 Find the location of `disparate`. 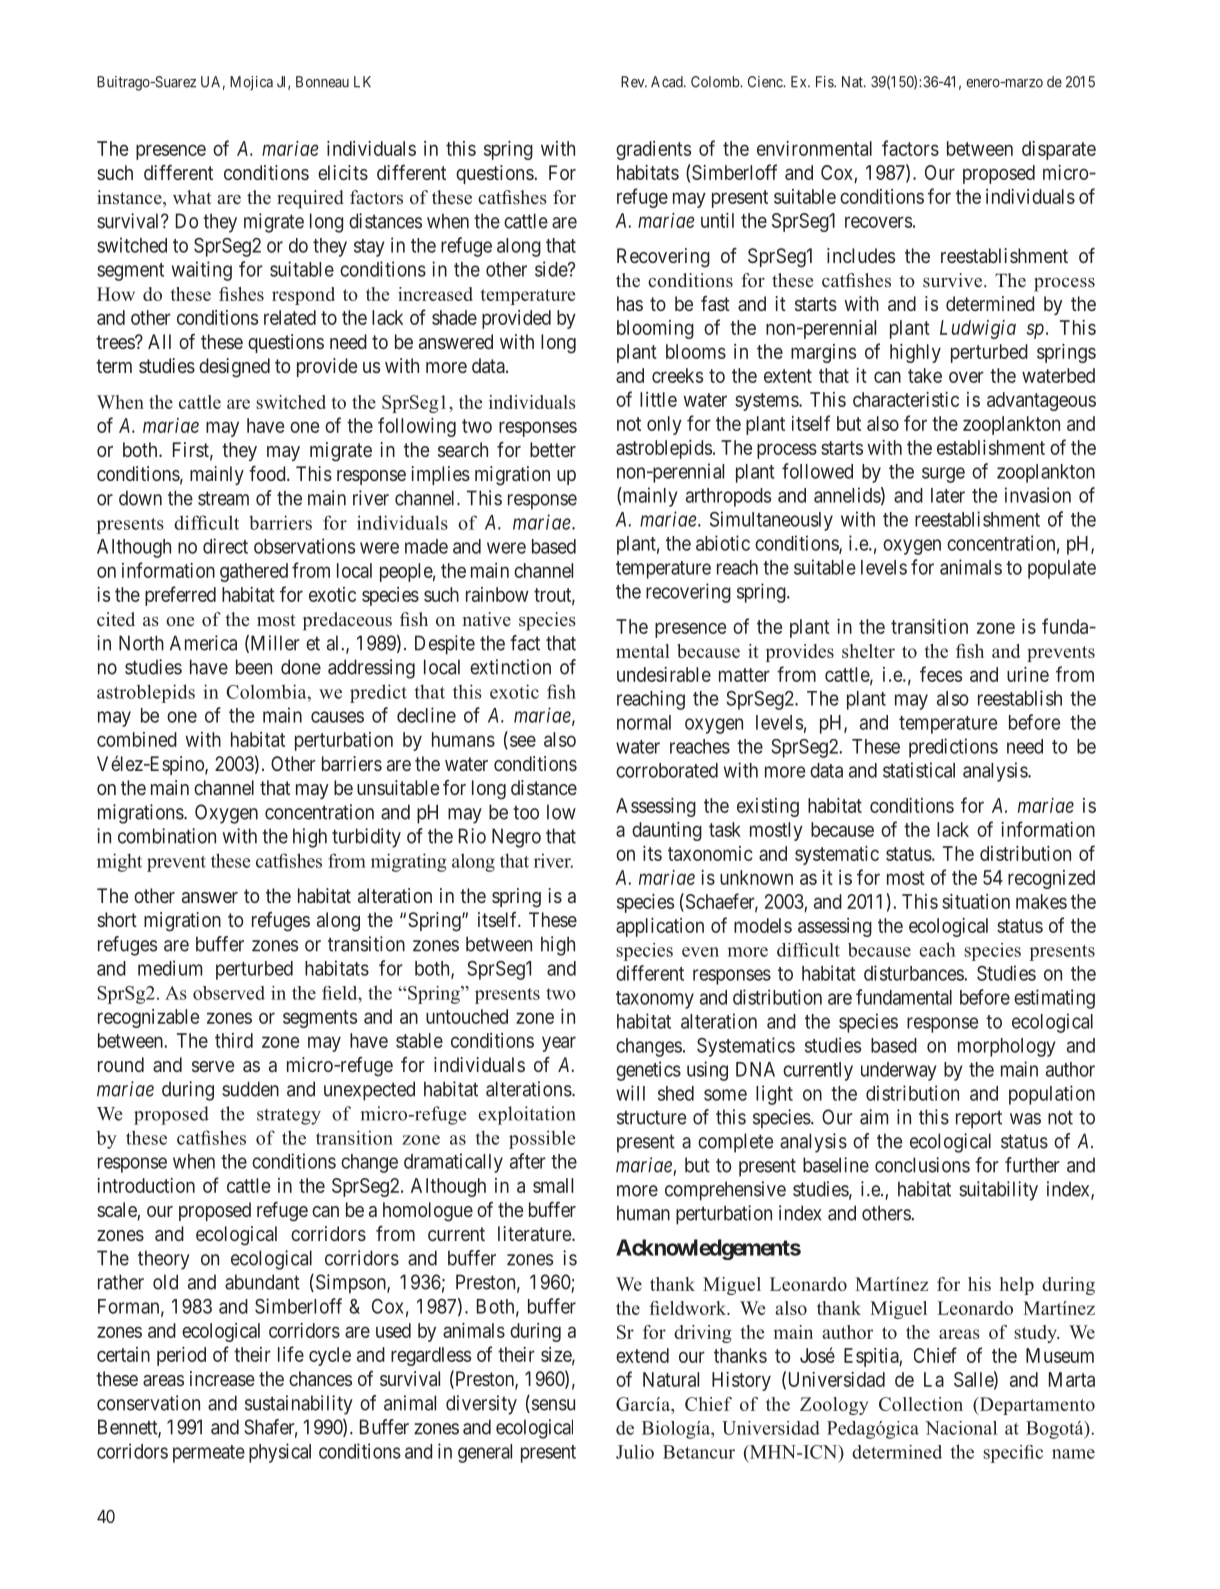

disparate is located at coordinates (1059, 150).
